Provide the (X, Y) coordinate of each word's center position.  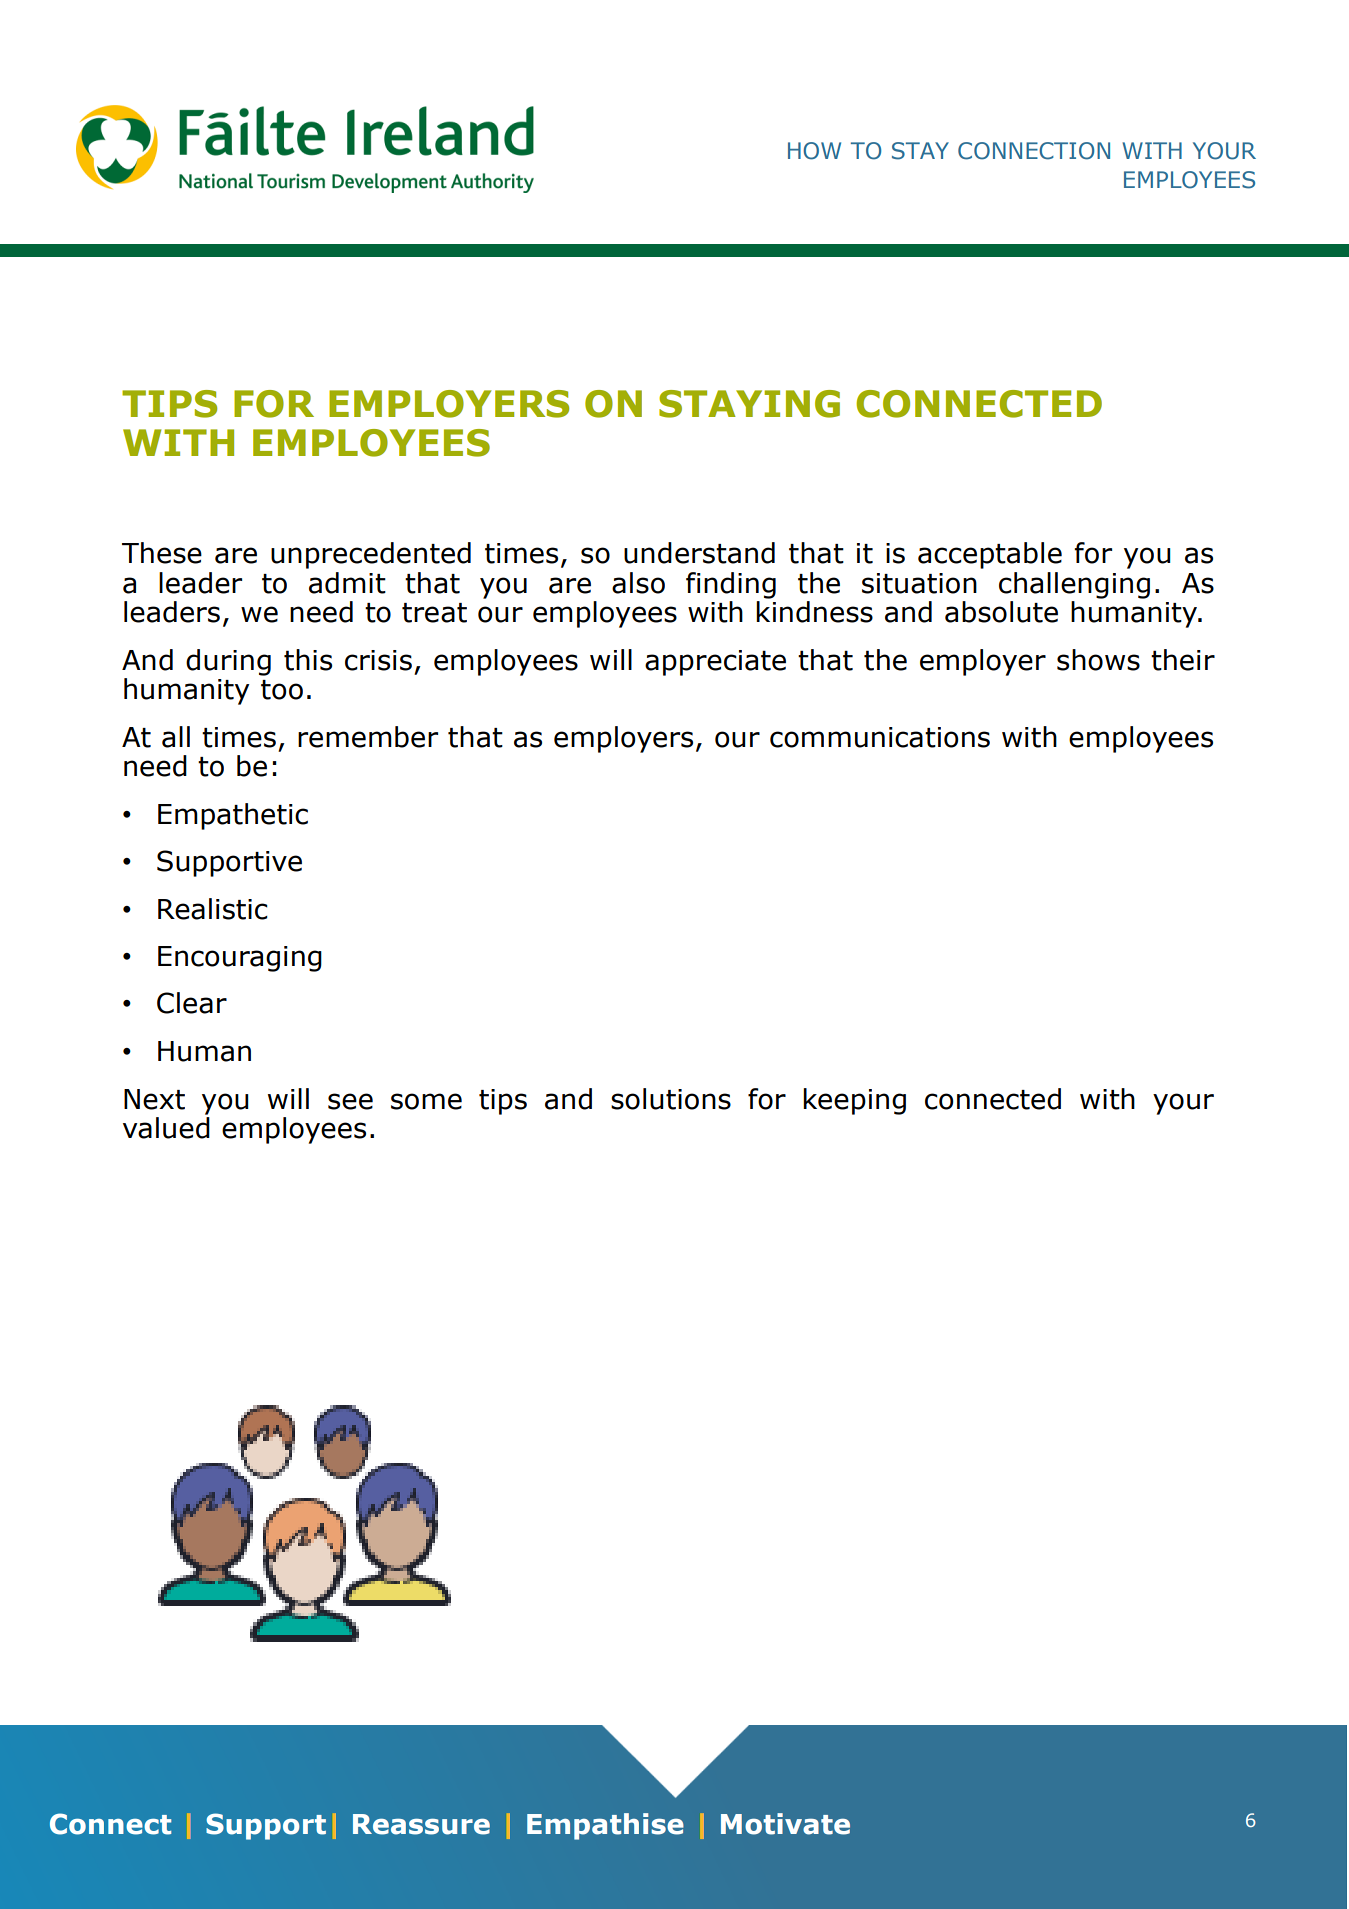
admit (347, 583)
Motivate (785, 1824)
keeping (854, 1101)
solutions (671, 1099)
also (638, 583)
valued (166, 1128)
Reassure (421, 1824)
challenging (1074, 585)
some (426, 1101)
